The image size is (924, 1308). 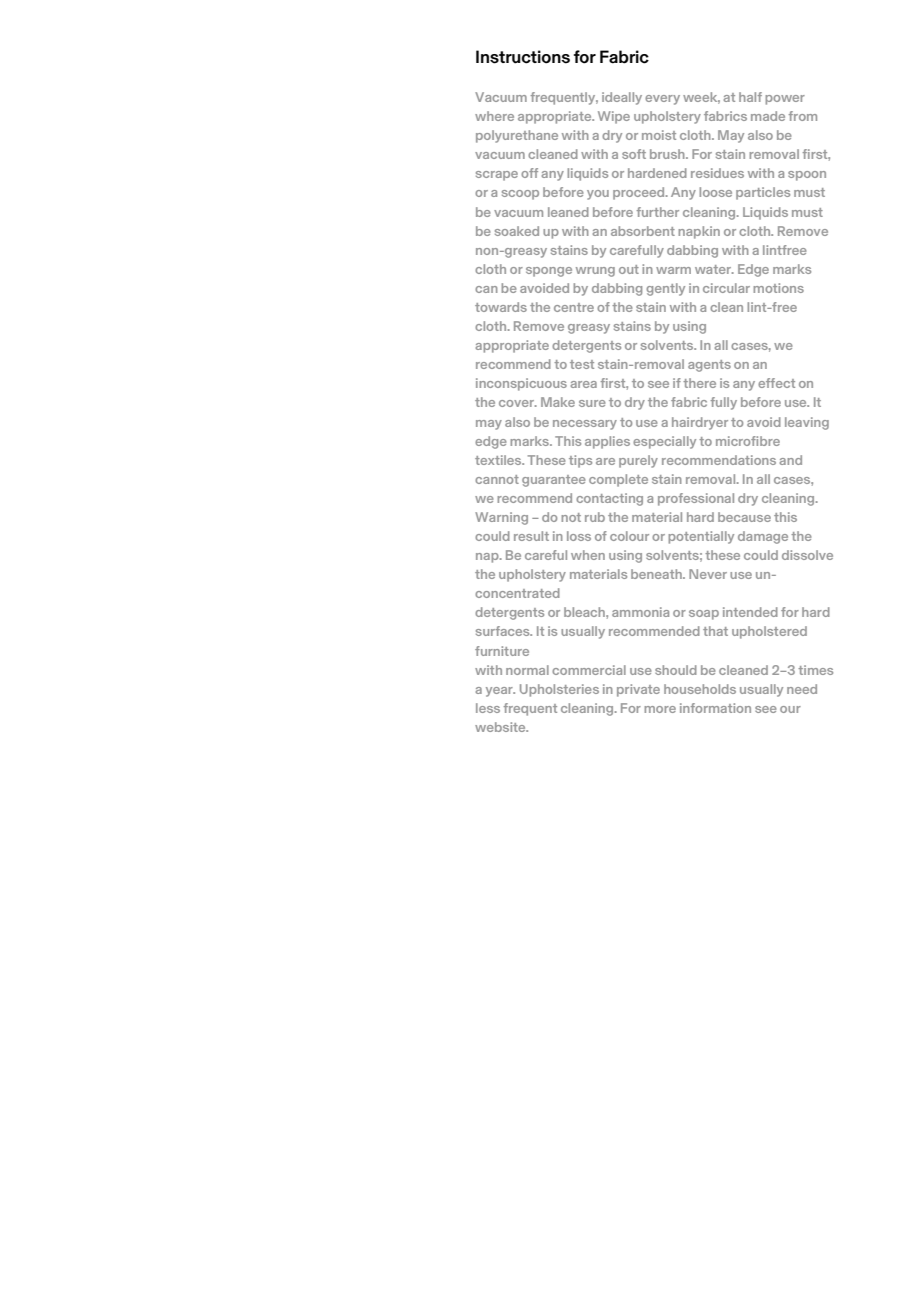 I want to click on power, so click(x=785, y=100).
